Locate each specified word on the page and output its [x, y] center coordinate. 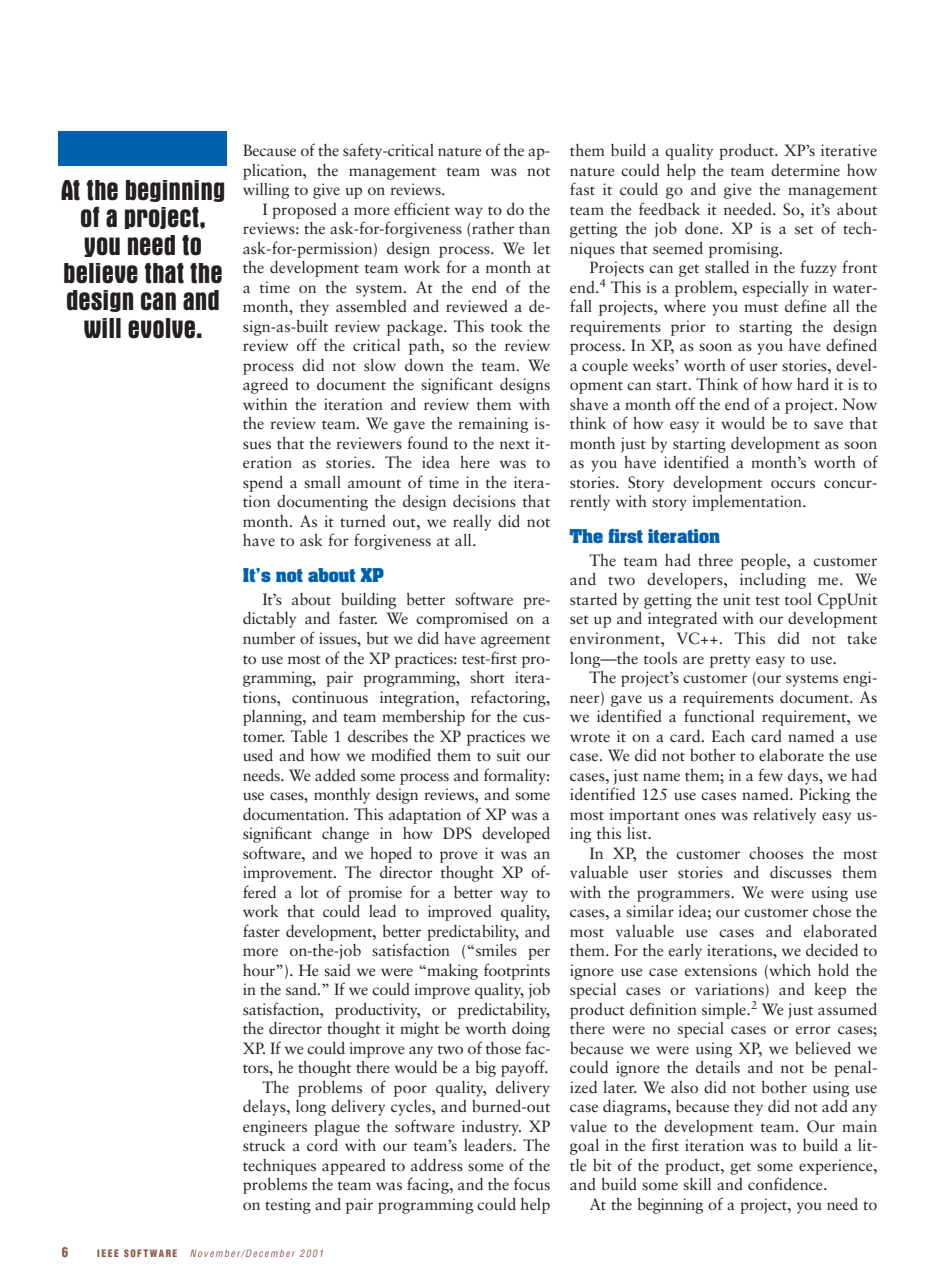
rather [492, 229]
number [269, 638]
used [258, 755]
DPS [457, 833]
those [503, 1048]
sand [302, 989]
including [773, 581]
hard [813, 384]
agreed [265, 386]
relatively [784, 816]
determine [805, 170]
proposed [304, 211]
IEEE [108, 1253]
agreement [515, 641]
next [515, 444]
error [813, 1030]
